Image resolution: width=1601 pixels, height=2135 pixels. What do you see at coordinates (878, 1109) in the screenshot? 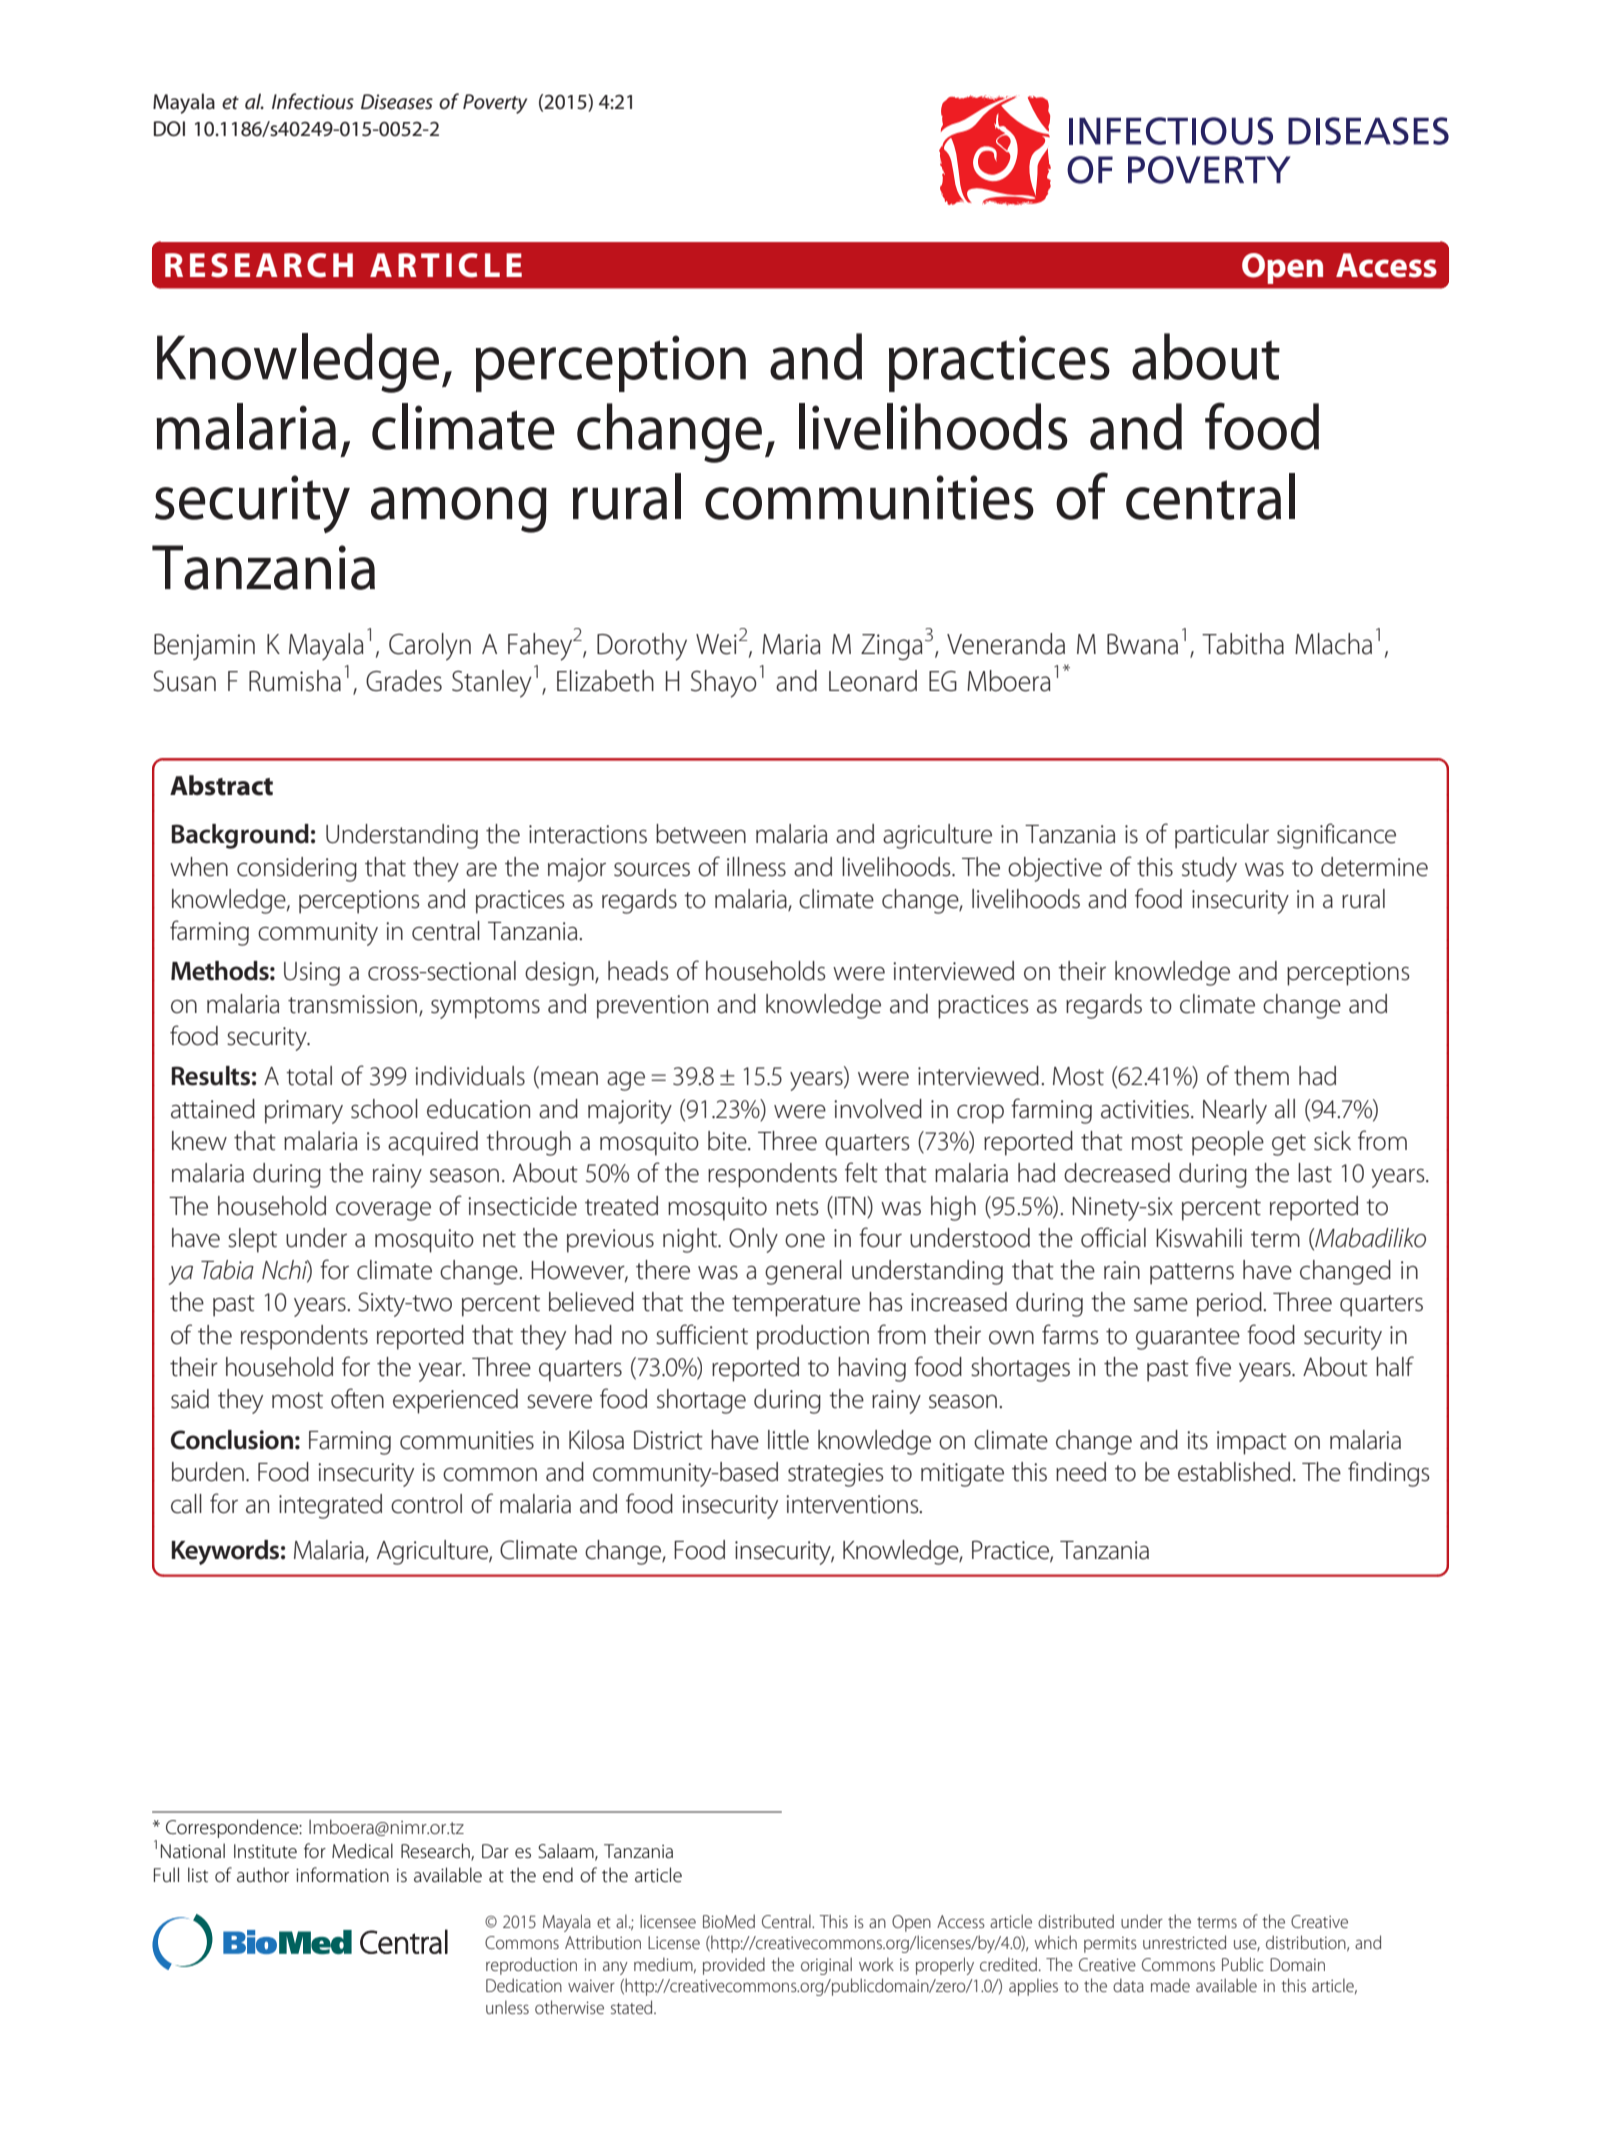
I see `involved` at bounding box center [878, 1109].
